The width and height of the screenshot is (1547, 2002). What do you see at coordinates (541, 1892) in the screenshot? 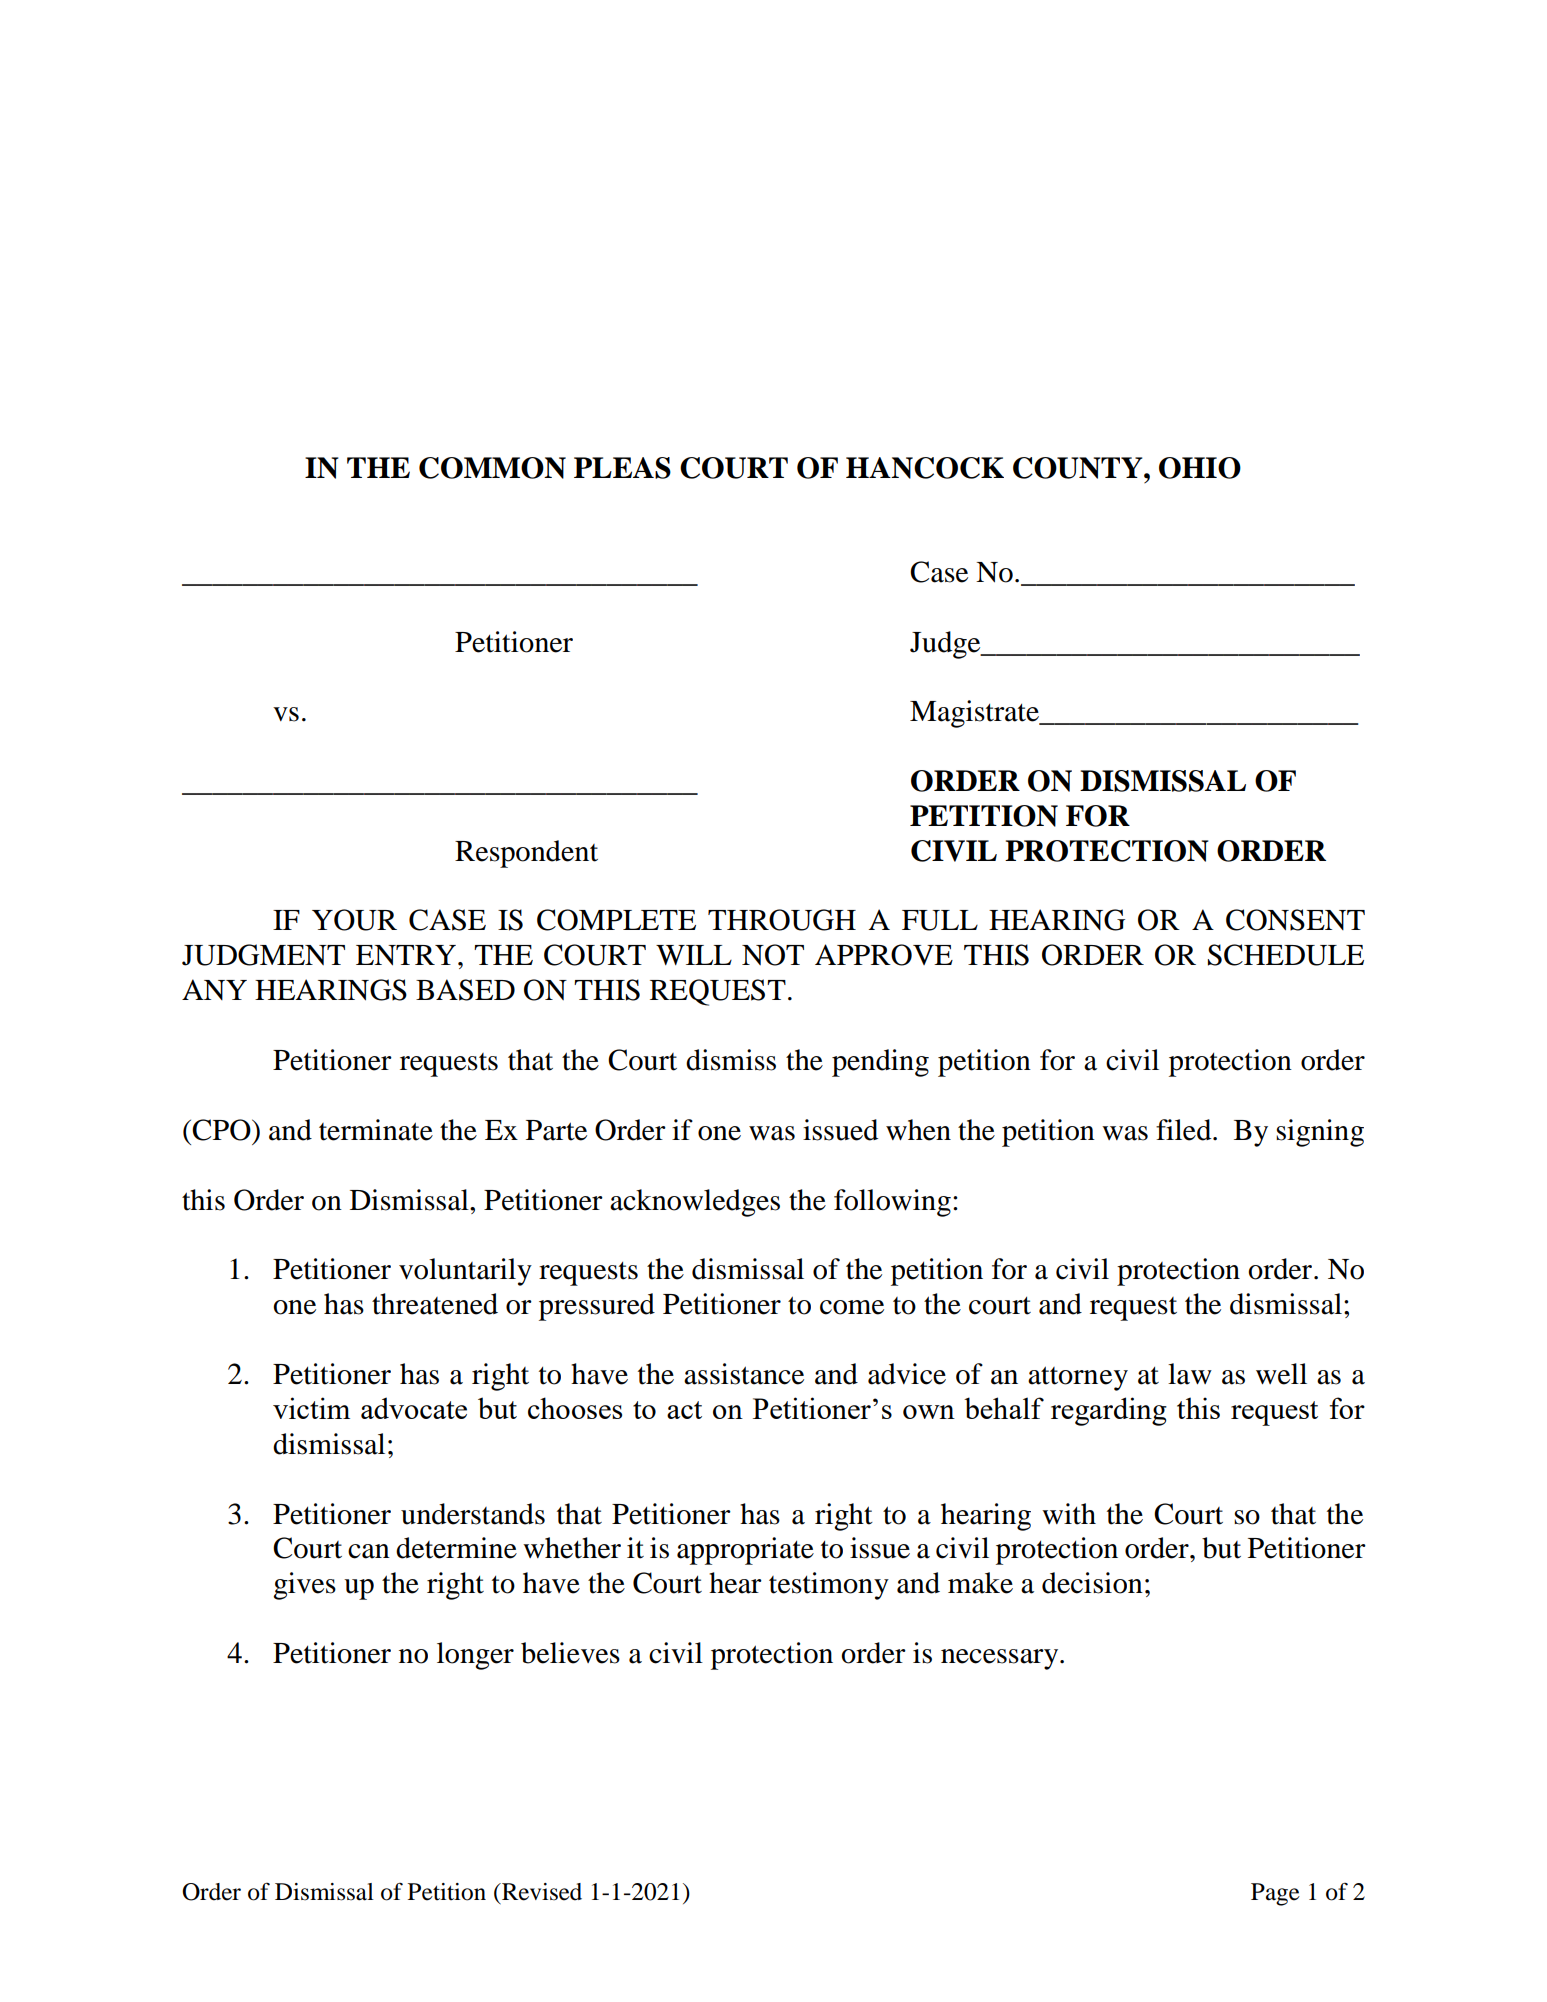
I see `Revised` at bounding box center [541, 1892].
